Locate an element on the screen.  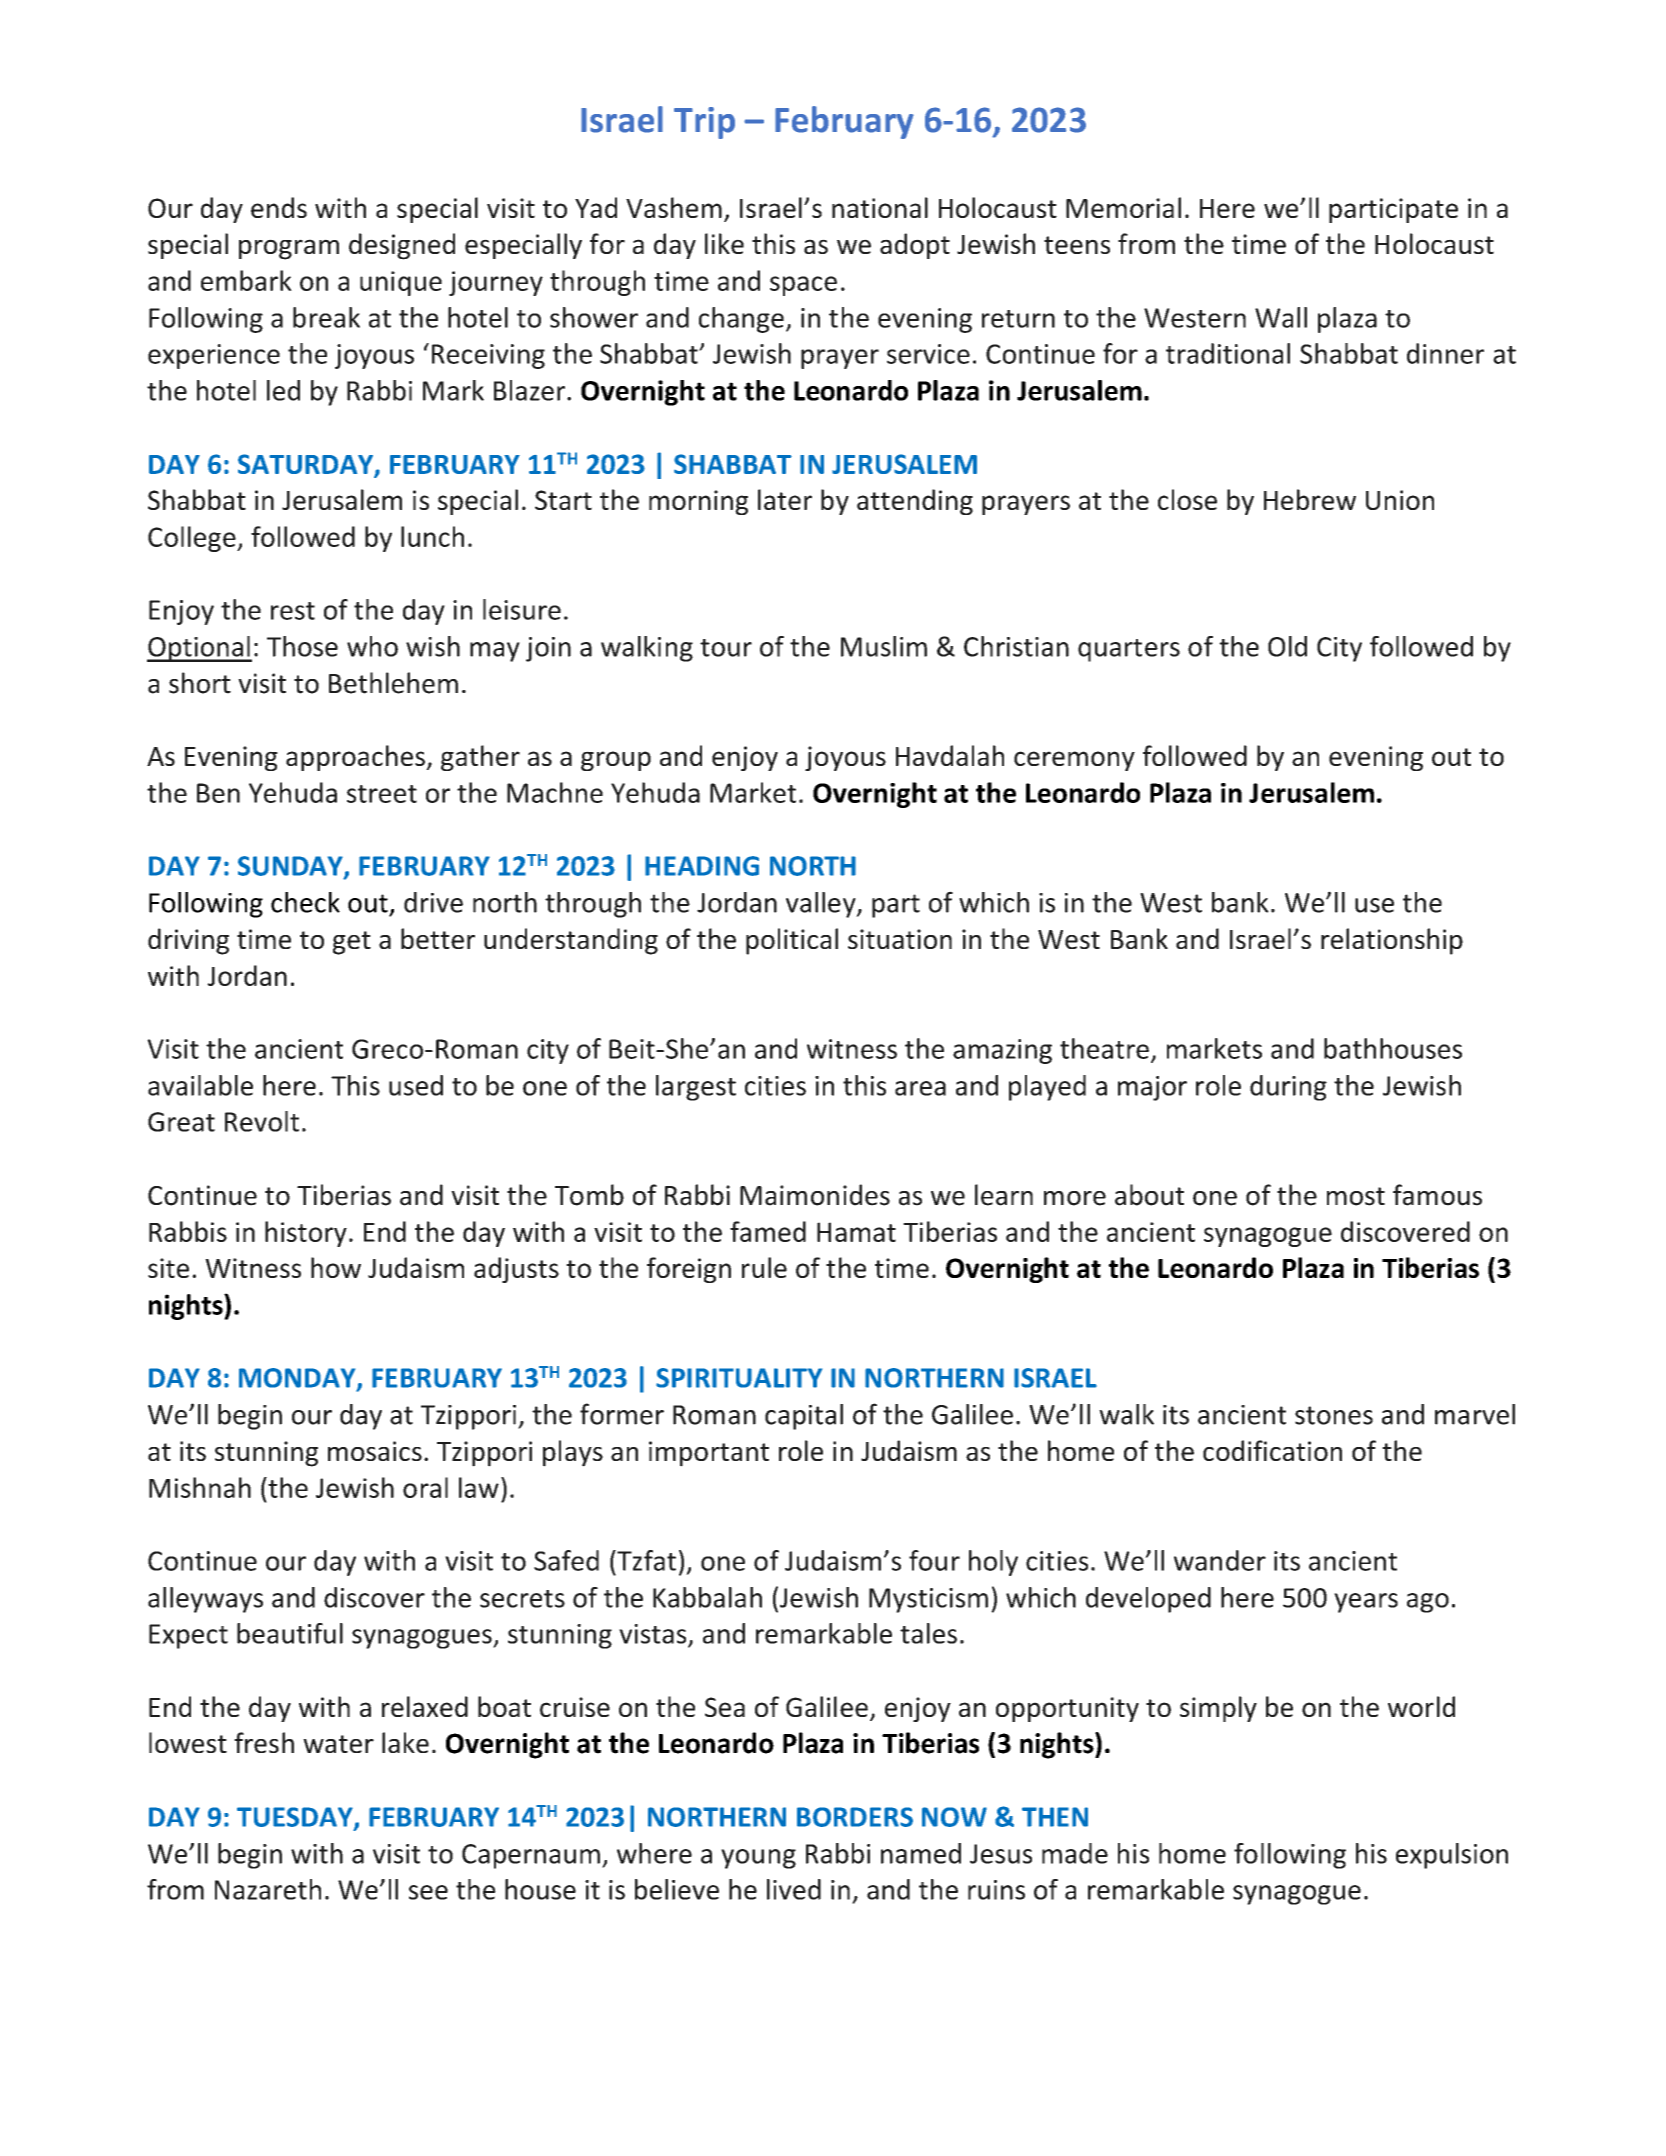
rule is located at coordinates (764, 1267).
